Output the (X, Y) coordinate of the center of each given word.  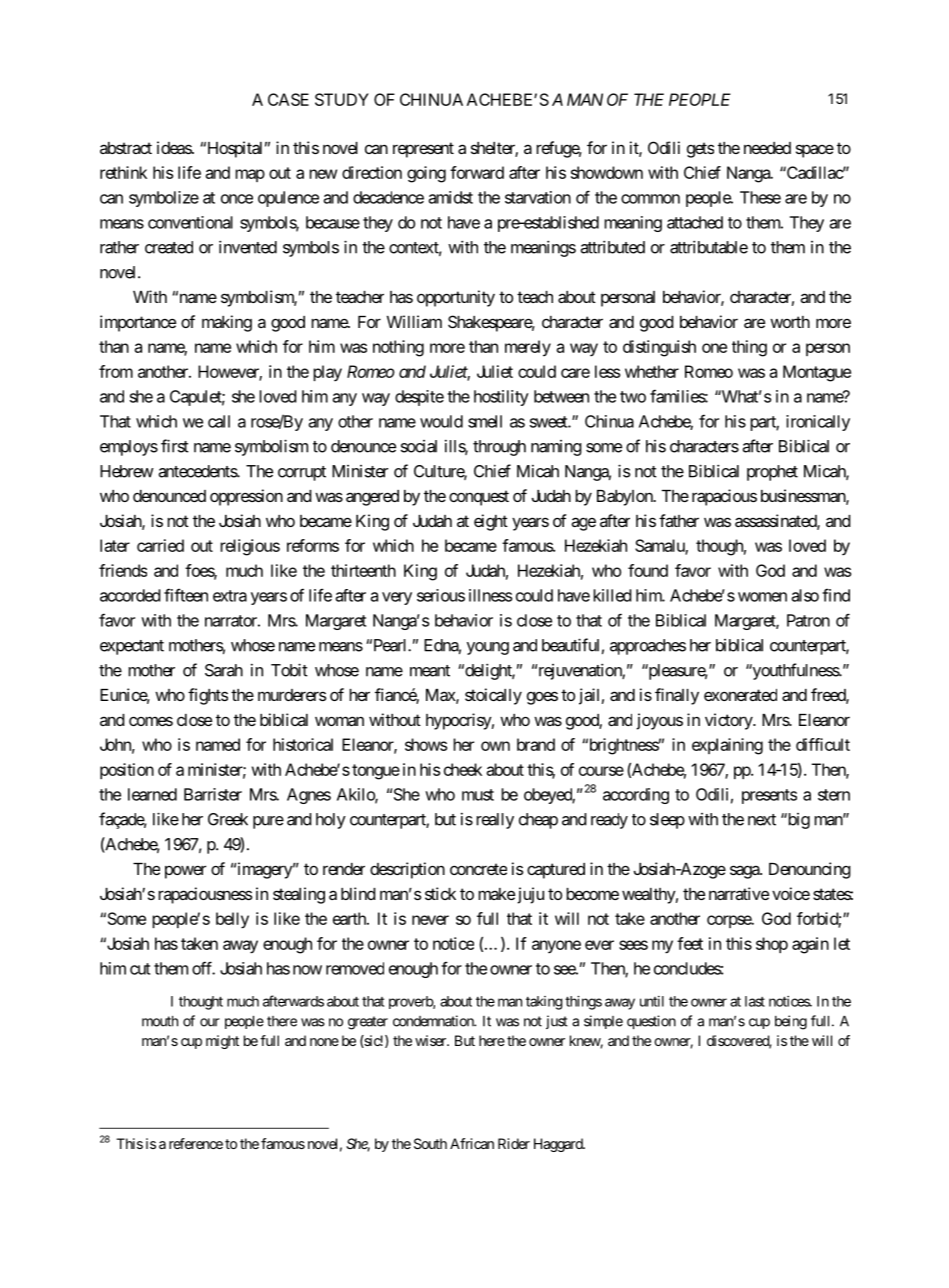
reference (196, 1143)
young (488, 648)
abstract (126, 148)
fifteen (186, 595)
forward (477, 172)
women (762, 597)
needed (767, 148)
